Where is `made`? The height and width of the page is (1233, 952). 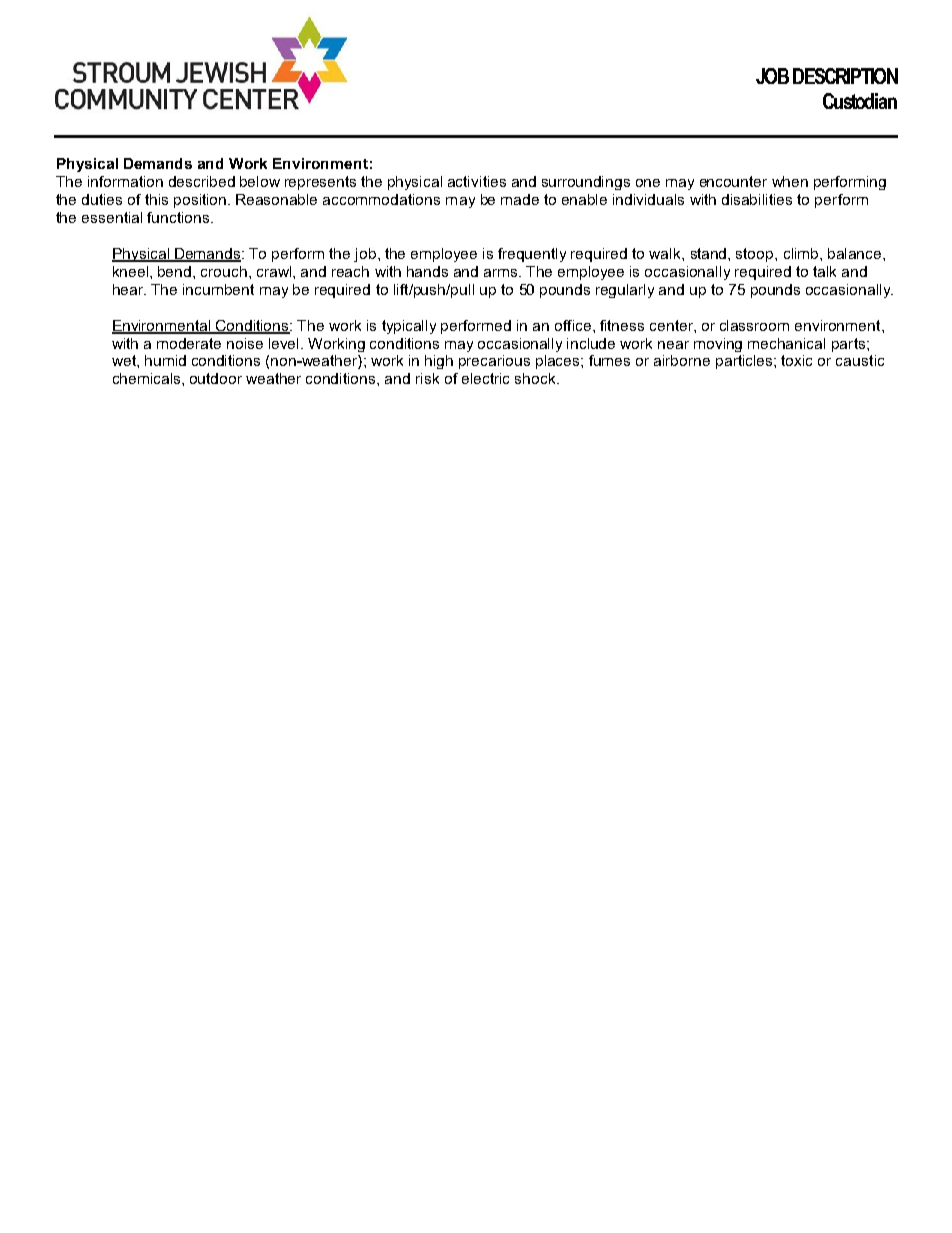
made is located at coordinates (520, 199).
